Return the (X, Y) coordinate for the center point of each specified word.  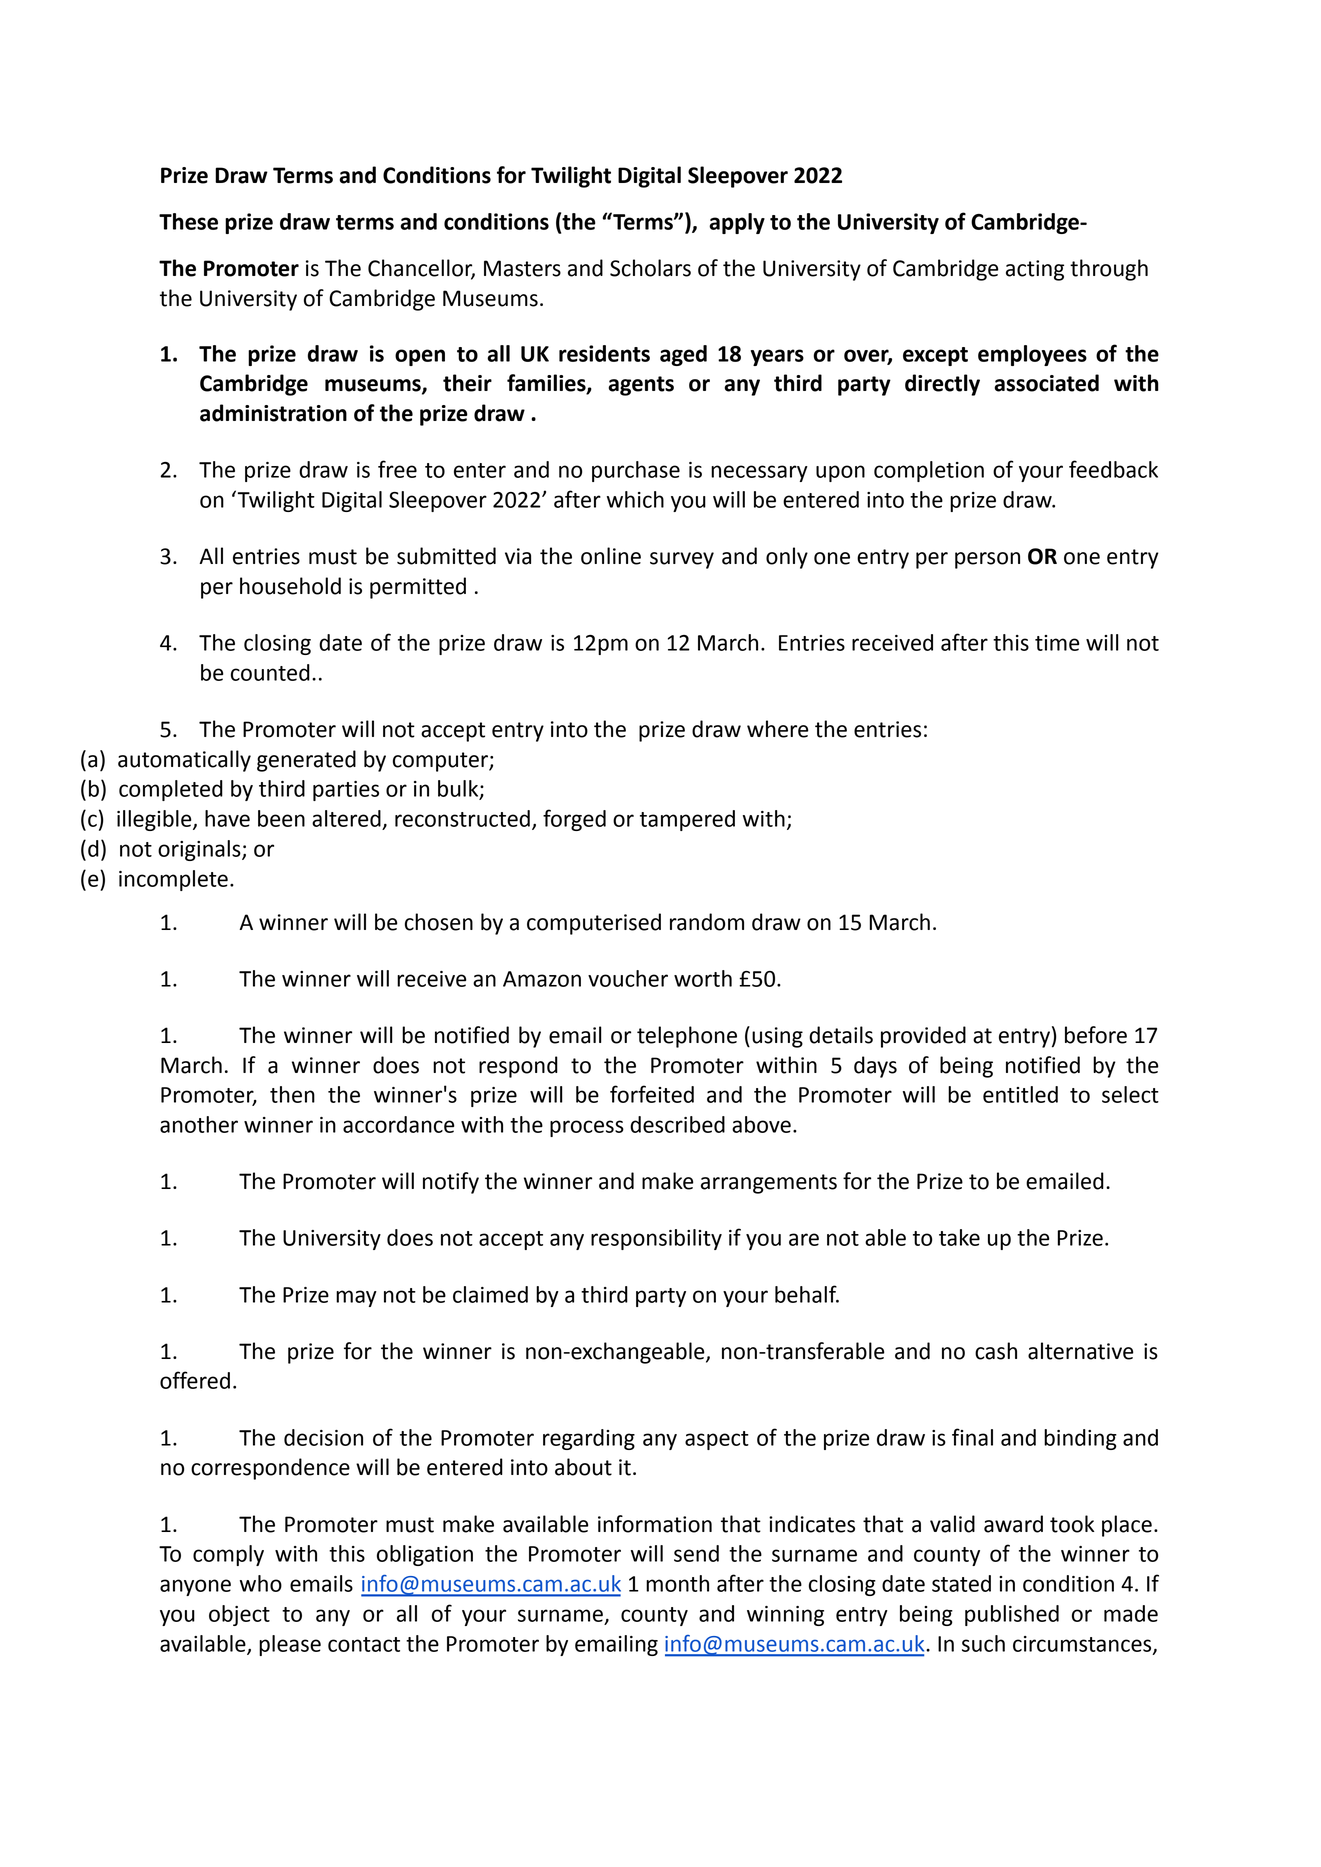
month (677, 1583)
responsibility (656, 1239)
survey (682, 560)
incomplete (173, 880)
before (1096, 1035)
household (290, 586)
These (188, 221)
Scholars (650, 268)
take (959, 1237)
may (356, 1298)
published (1012, 1615)
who (261, 1583)
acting (1035, 270)
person (987, 560)
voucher (628, 978)
